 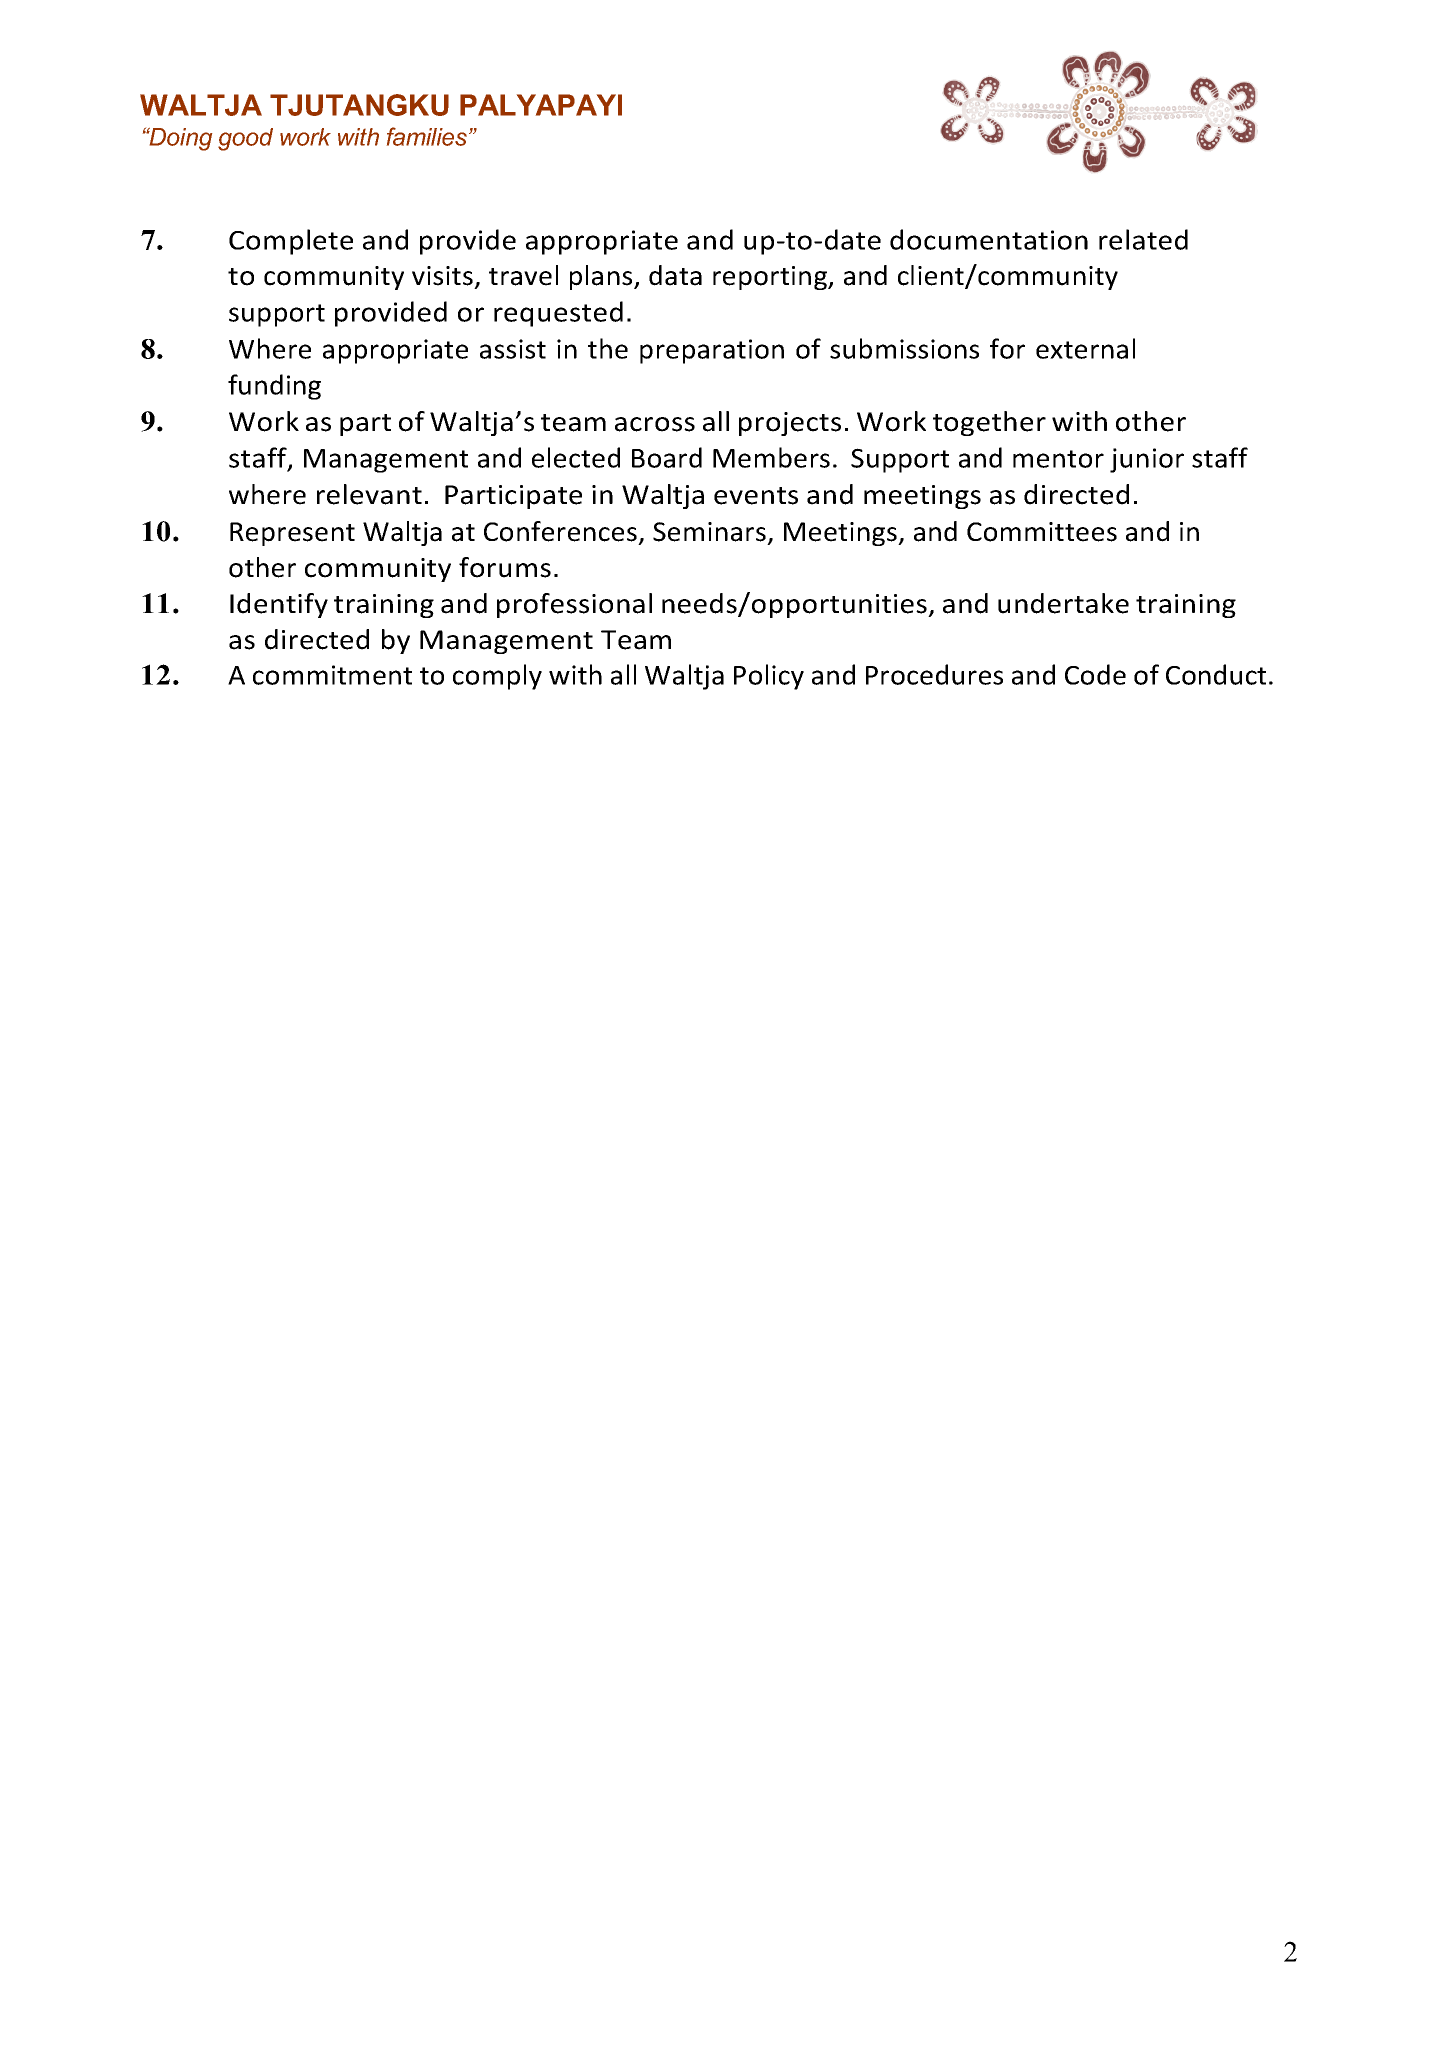 I want to click on Policy, so click(x=769, y=677).
